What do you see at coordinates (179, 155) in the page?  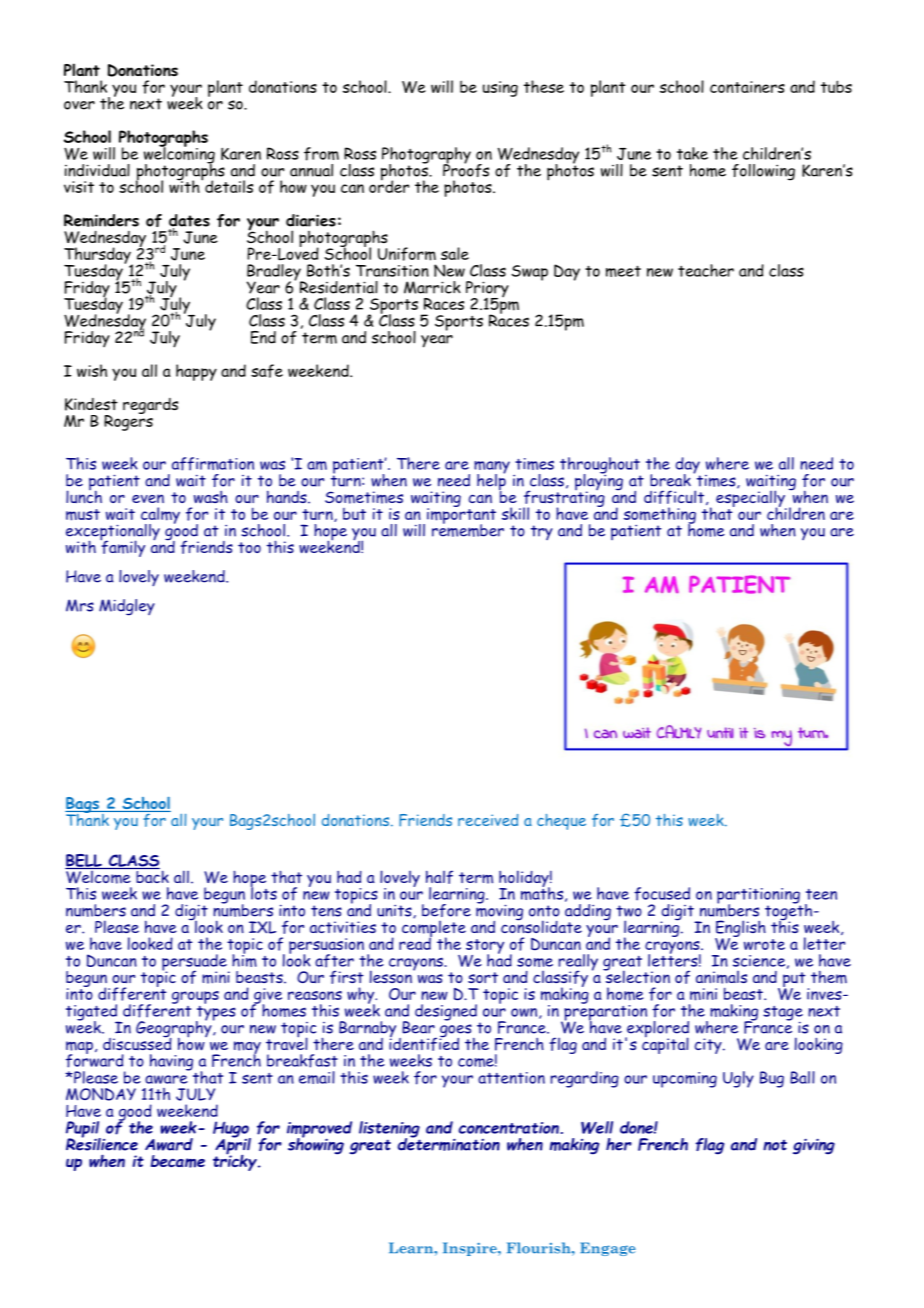 I see `welcoming` at bounding box center [179, 155].
